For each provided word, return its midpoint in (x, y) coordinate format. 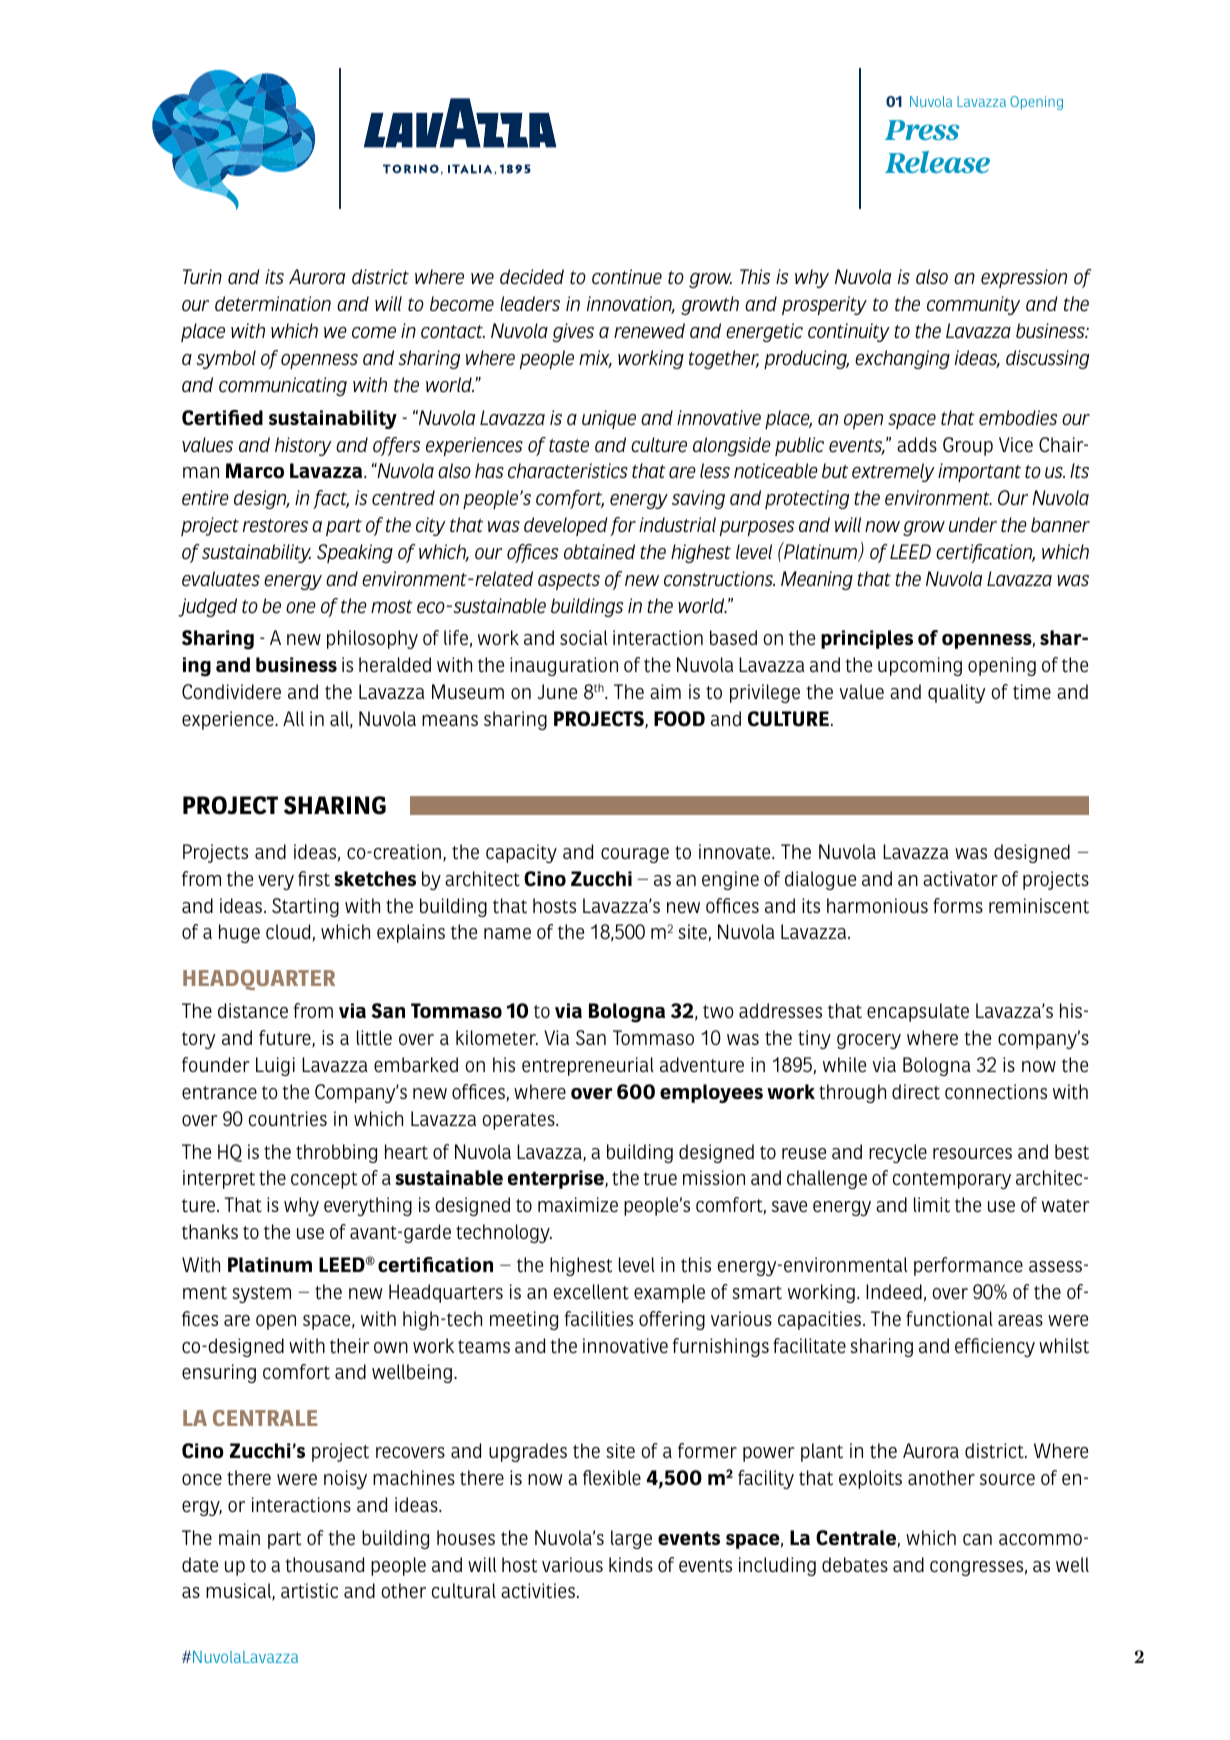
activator (960, 879)
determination (273, 304)
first (314, 879)
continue (627, 277)
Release (937, 162)
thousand (324, 1565)
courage (635, 855)
